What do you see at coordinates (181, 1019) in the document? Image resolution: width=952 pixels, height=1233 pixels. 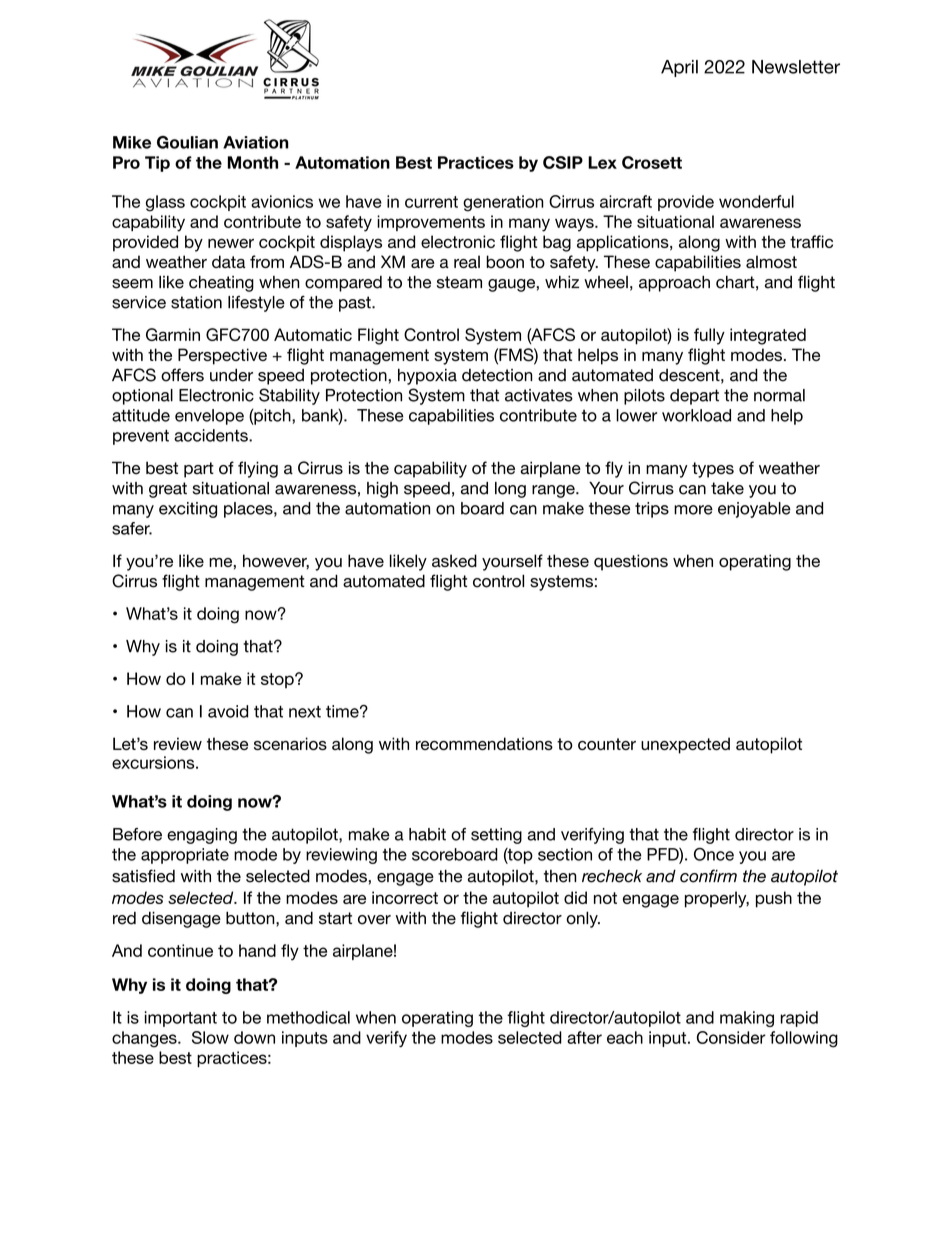 I see `important` at bounding box center [181, 1019].
